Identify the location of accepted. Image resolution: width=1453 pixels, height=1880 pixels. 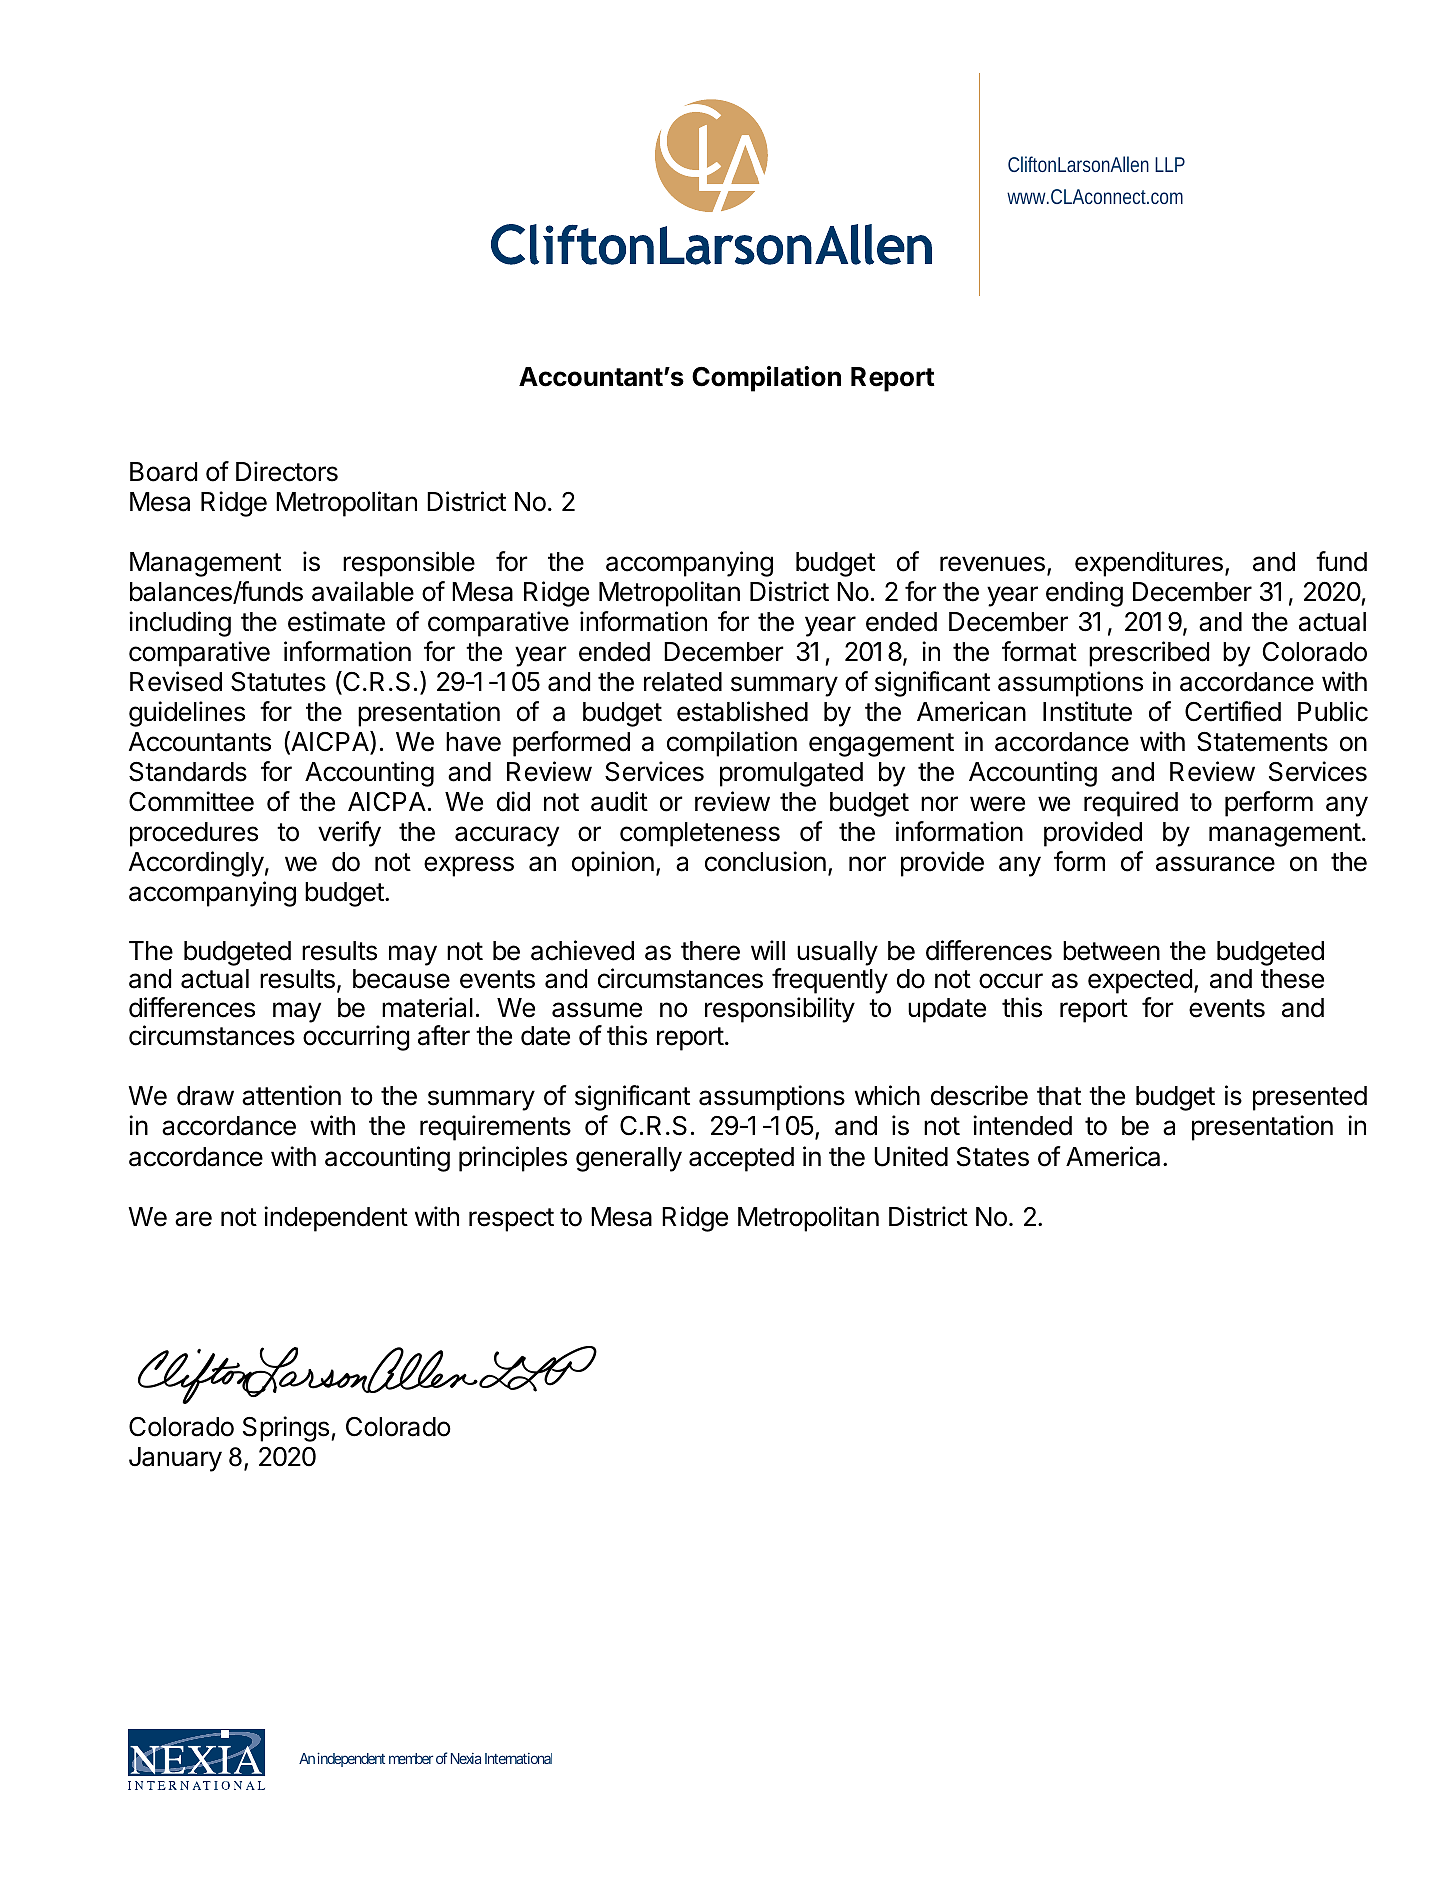
(741, 1159).
